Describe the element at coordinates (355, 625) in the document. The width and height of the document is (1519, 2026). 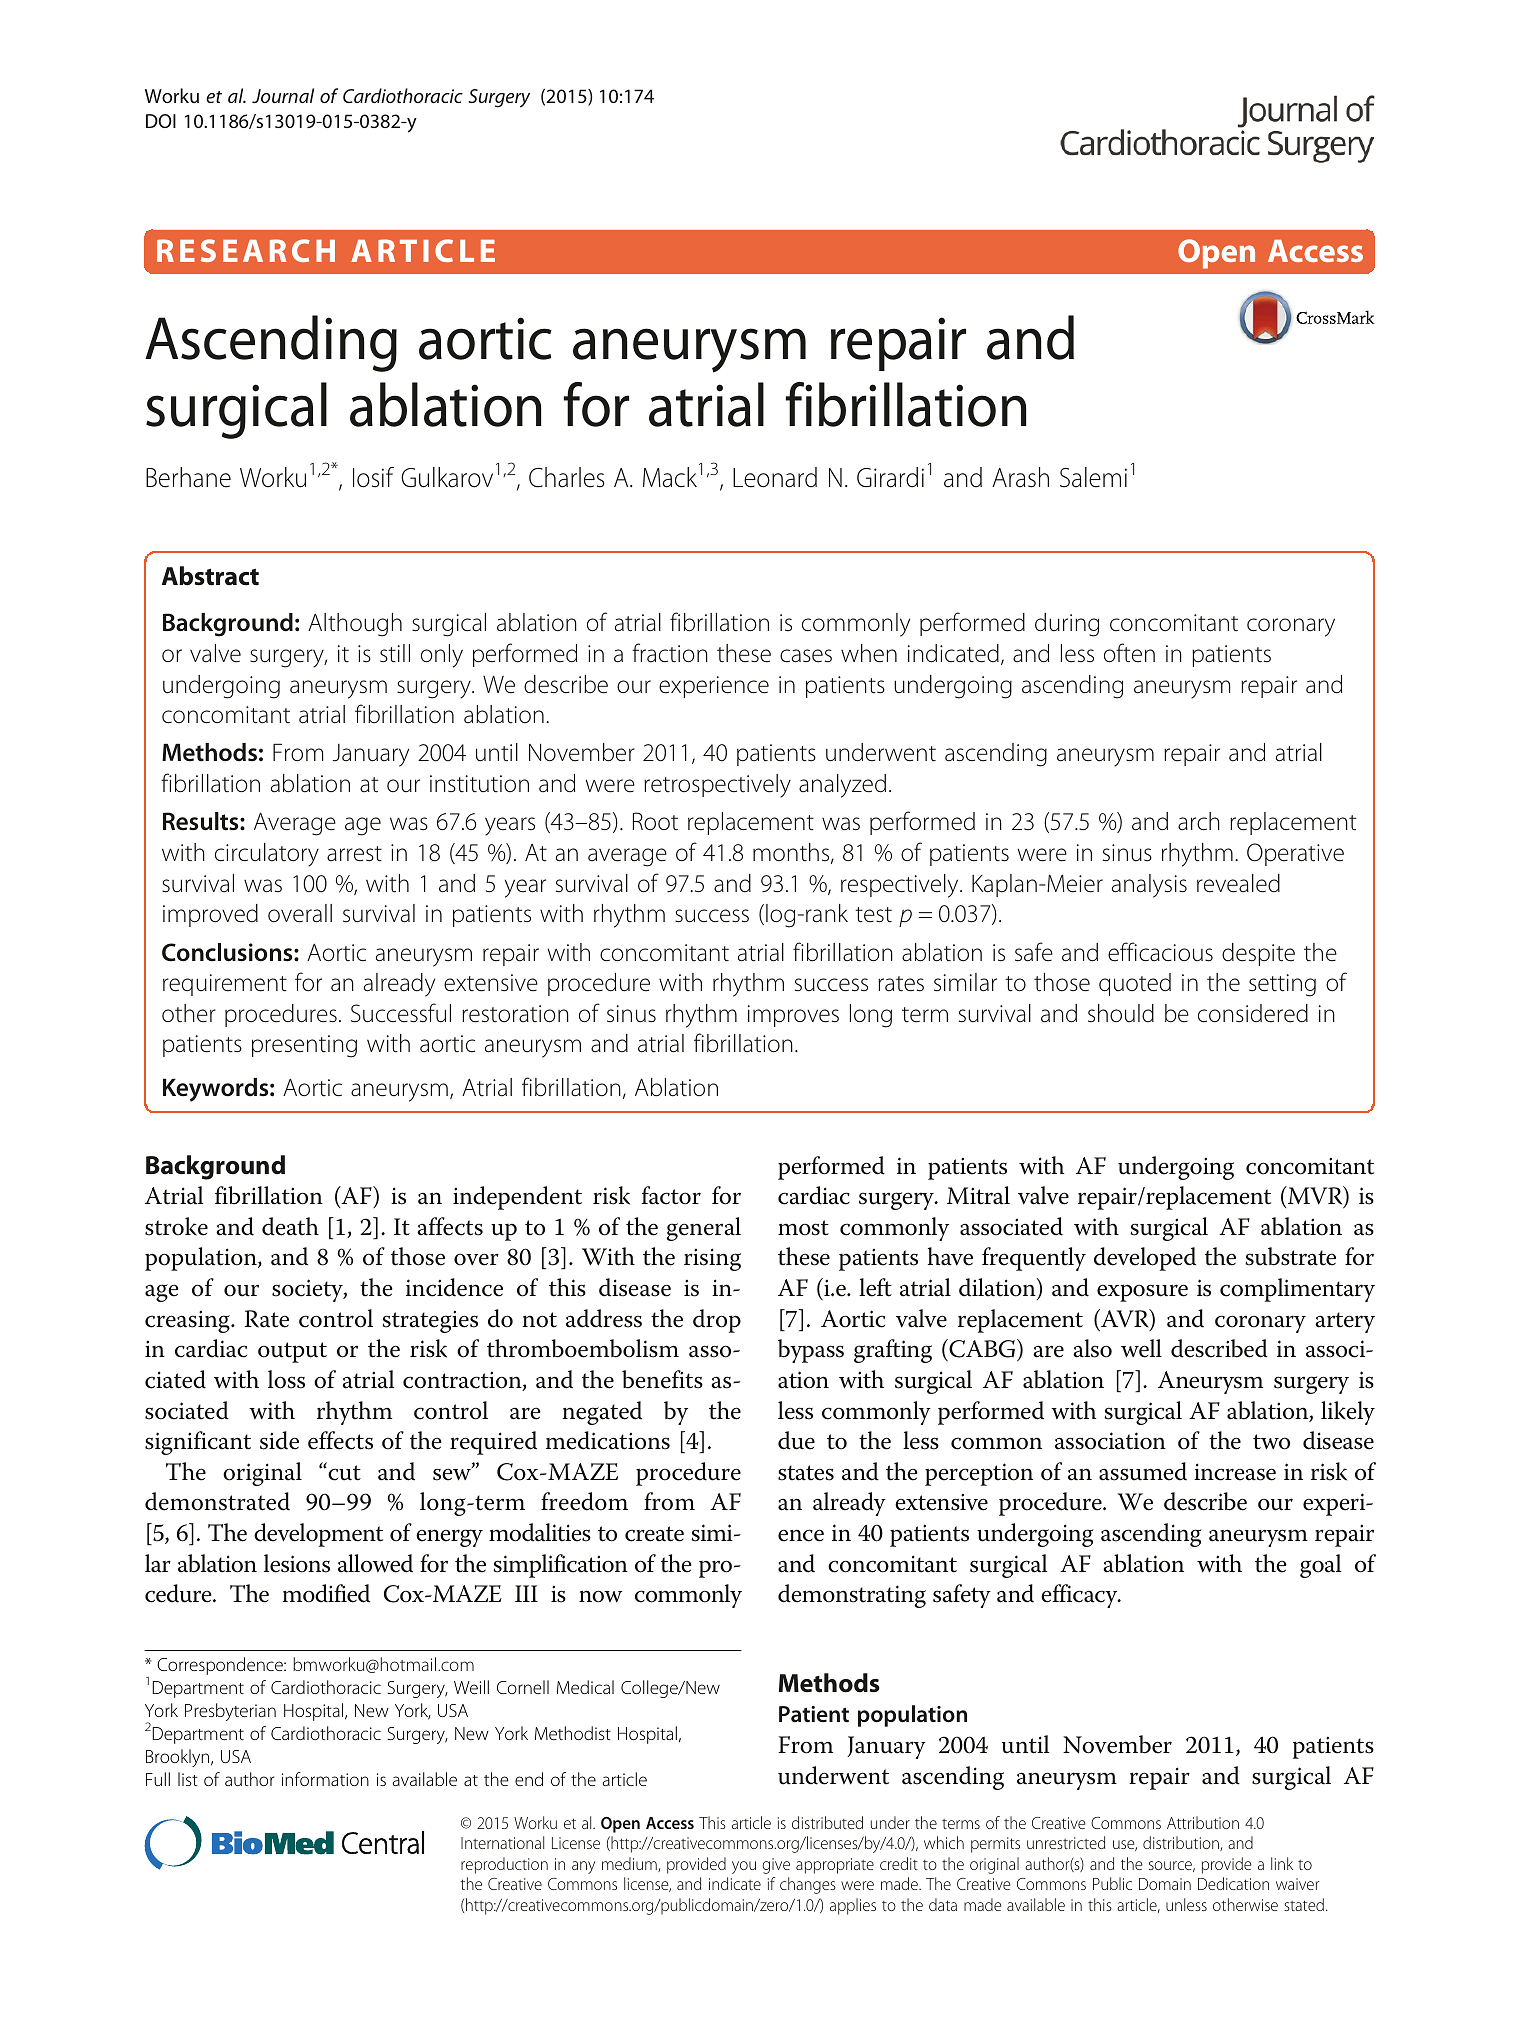
I see `Although` at that location.
